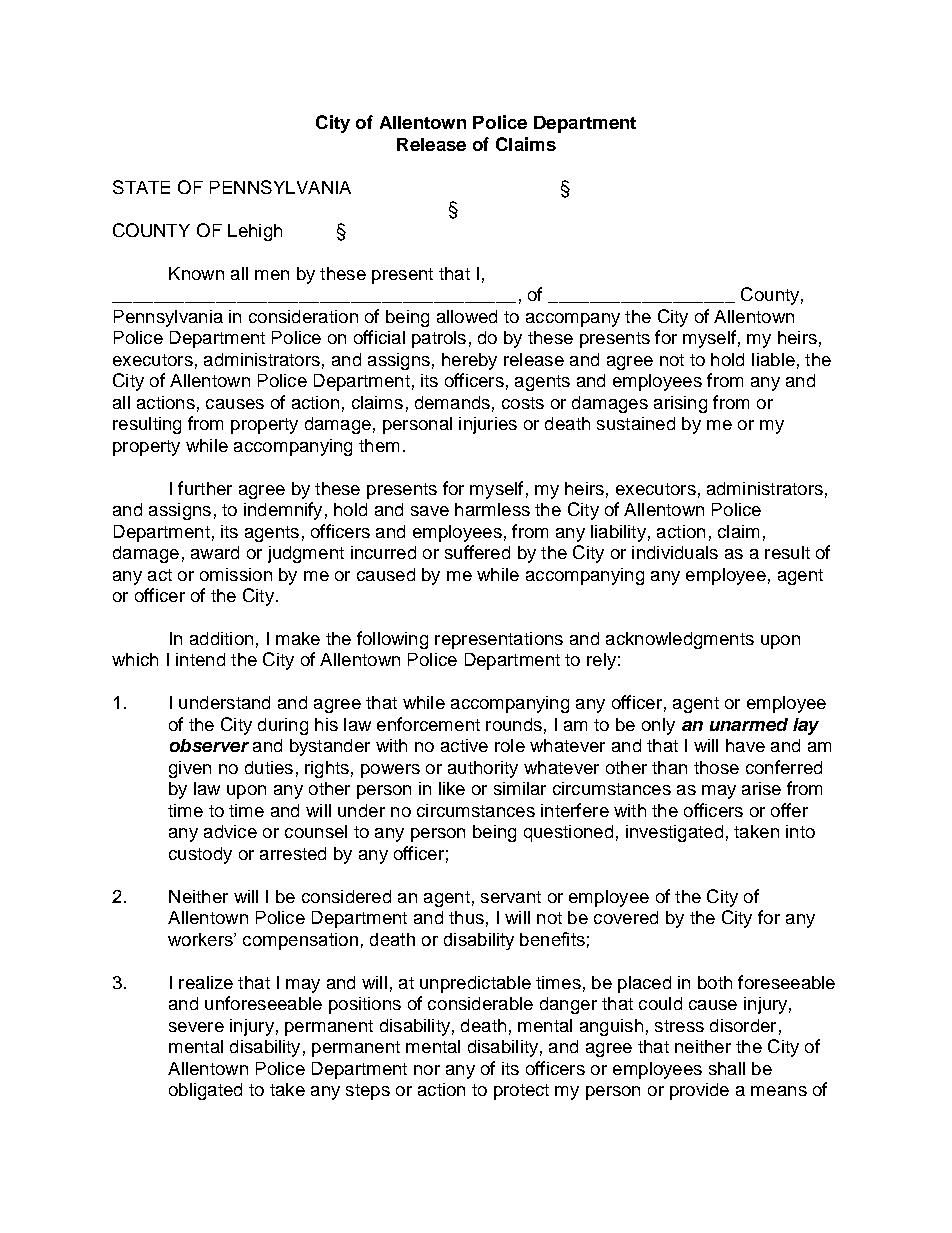 The width and height of the screenshot is (952, 1233). Describe the element at coordinates (773, 359) in the screenshot. I see `liable` at that location.
